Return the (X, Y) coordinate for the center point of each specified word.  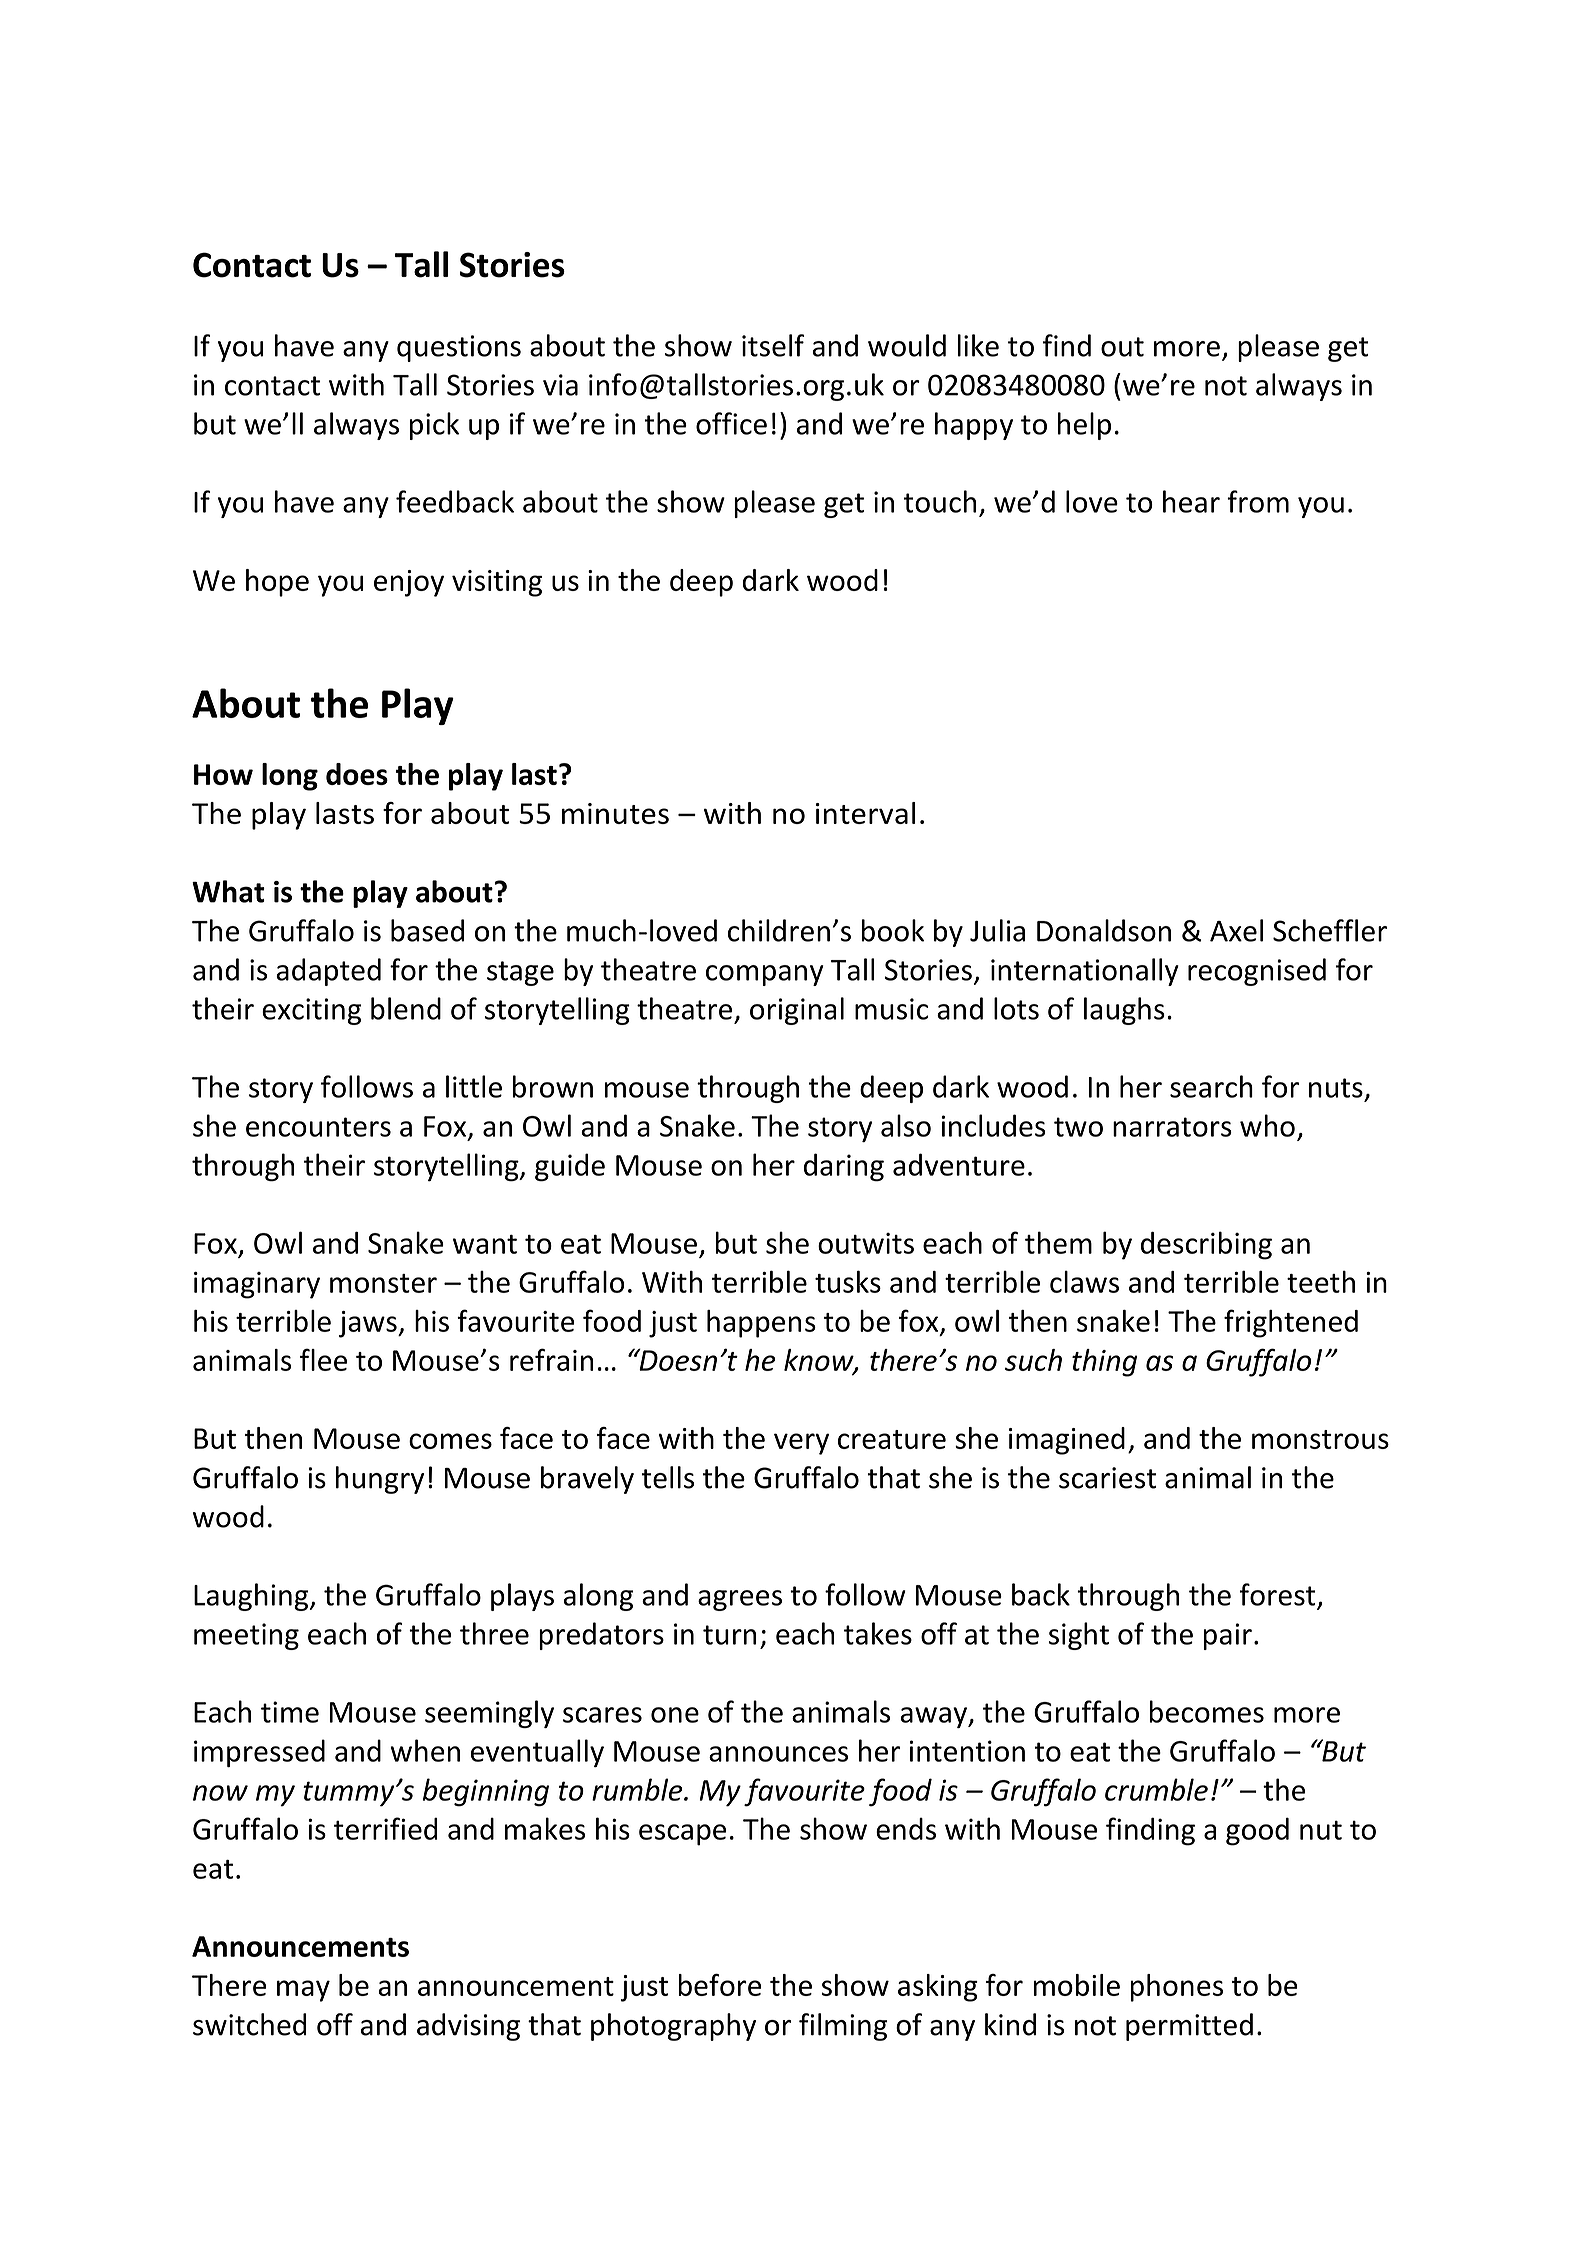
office (731, 423)
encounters (318, 1127)
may (303, 1991)
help (1084, 426)
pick (434, 426)
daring (844, 1167)
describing (1206, 1245)
